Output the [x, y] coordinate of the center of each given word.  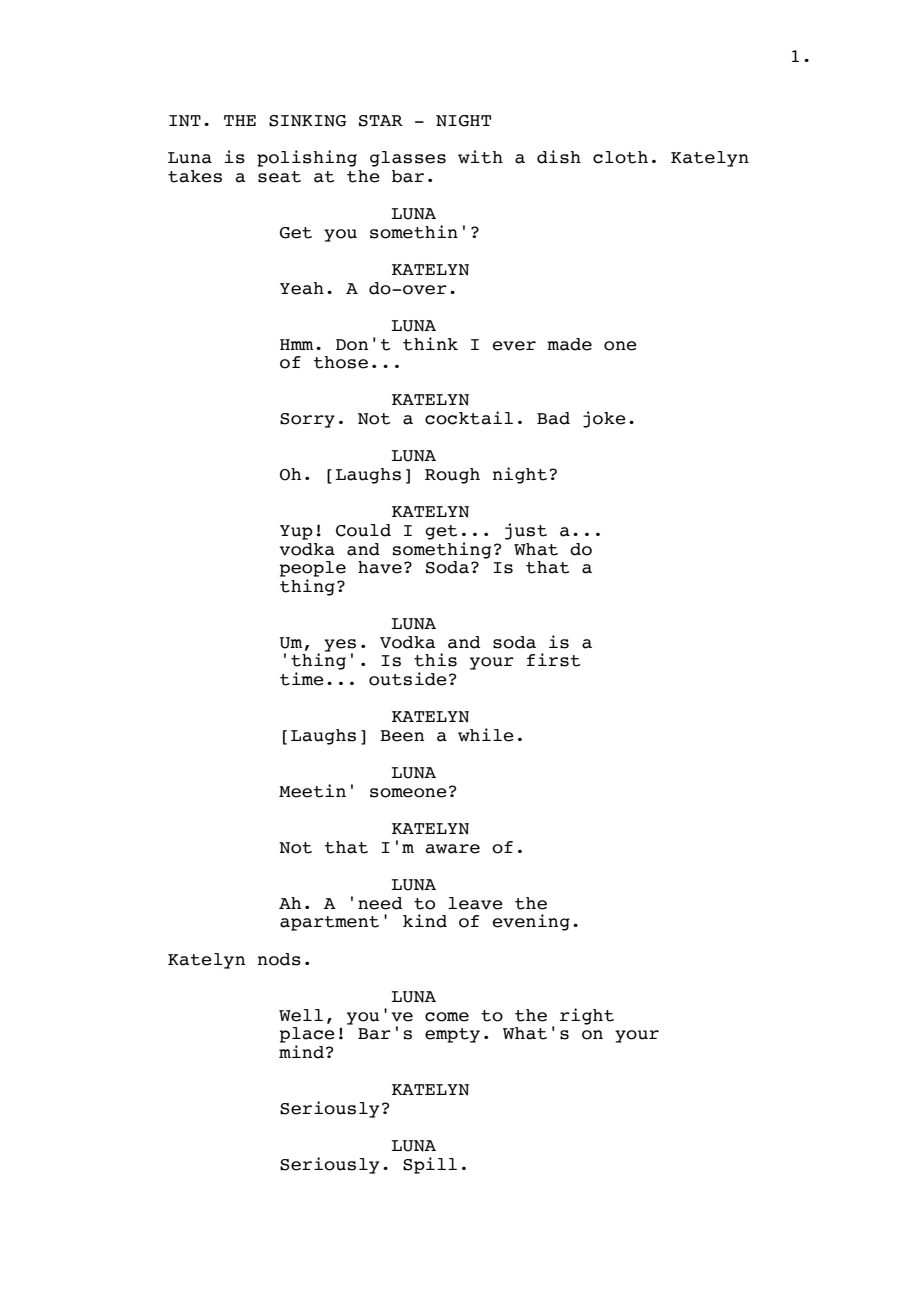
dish [559, 157]
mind [301, 1052]
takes [195, 176]
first [553, 660]
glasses [408, 159]
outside [408, 679]
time [302, 679]
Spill [430, 1165]
